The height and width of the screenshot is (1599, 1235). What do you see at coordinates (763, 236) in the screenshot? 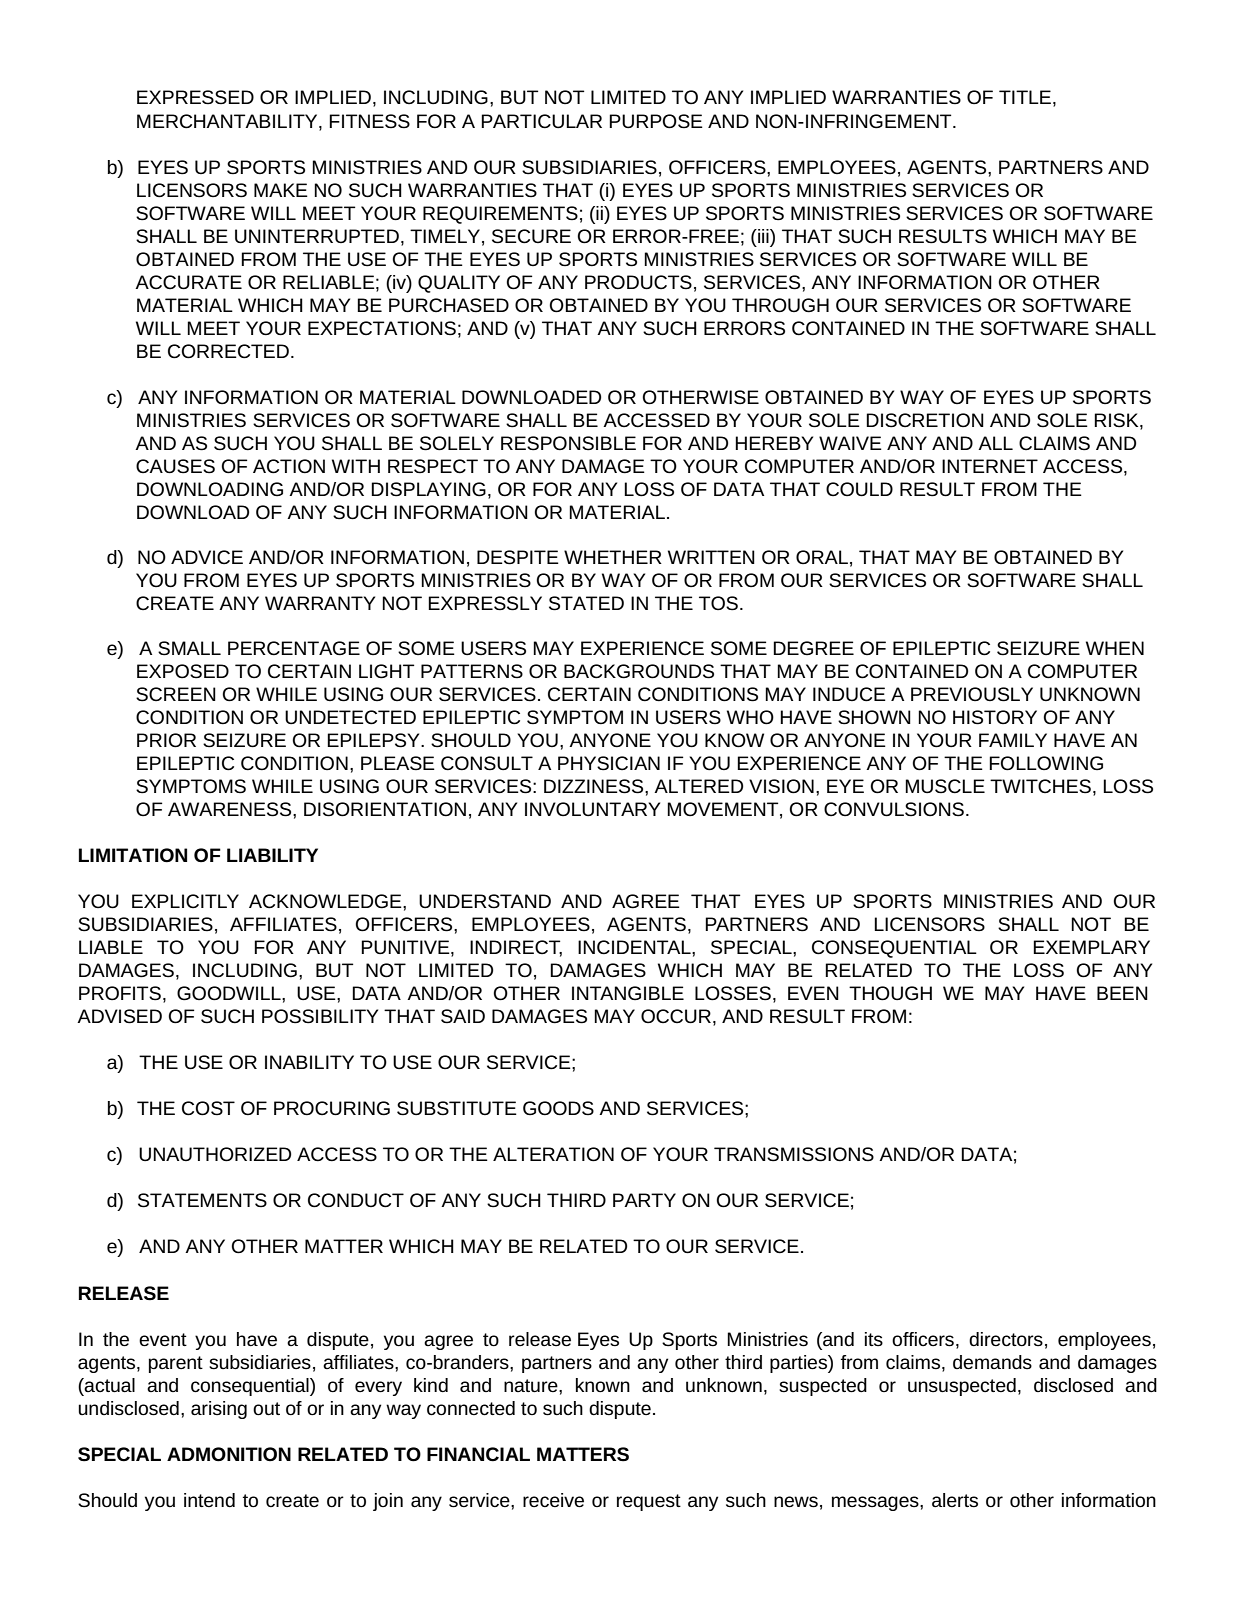
I see `iii` at bounding box center [763, 236].
